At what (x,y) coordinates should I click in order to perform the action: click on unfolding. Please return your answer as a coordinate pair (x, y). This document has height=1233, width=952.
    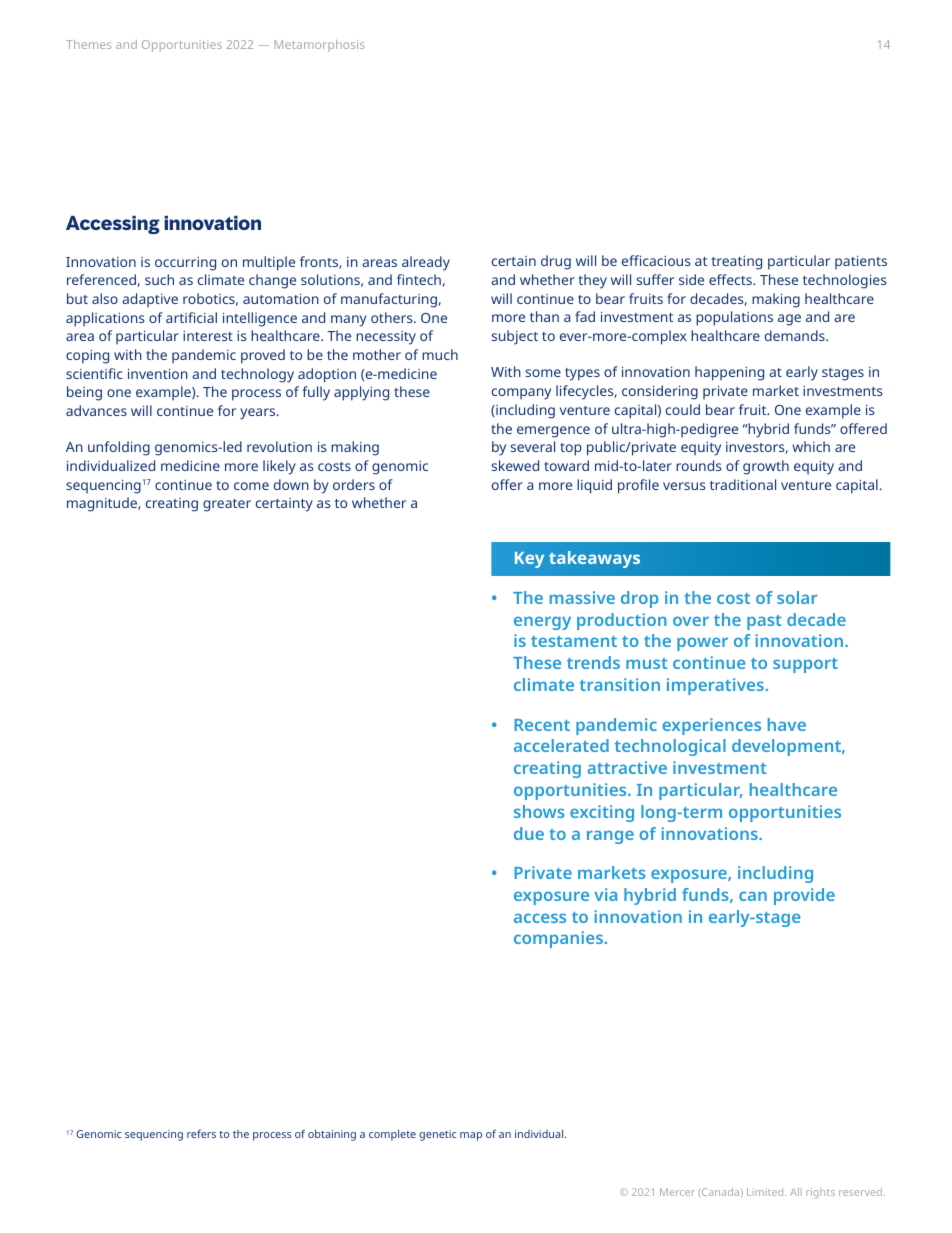
    Looking at the image, I should click on (119, 448).
